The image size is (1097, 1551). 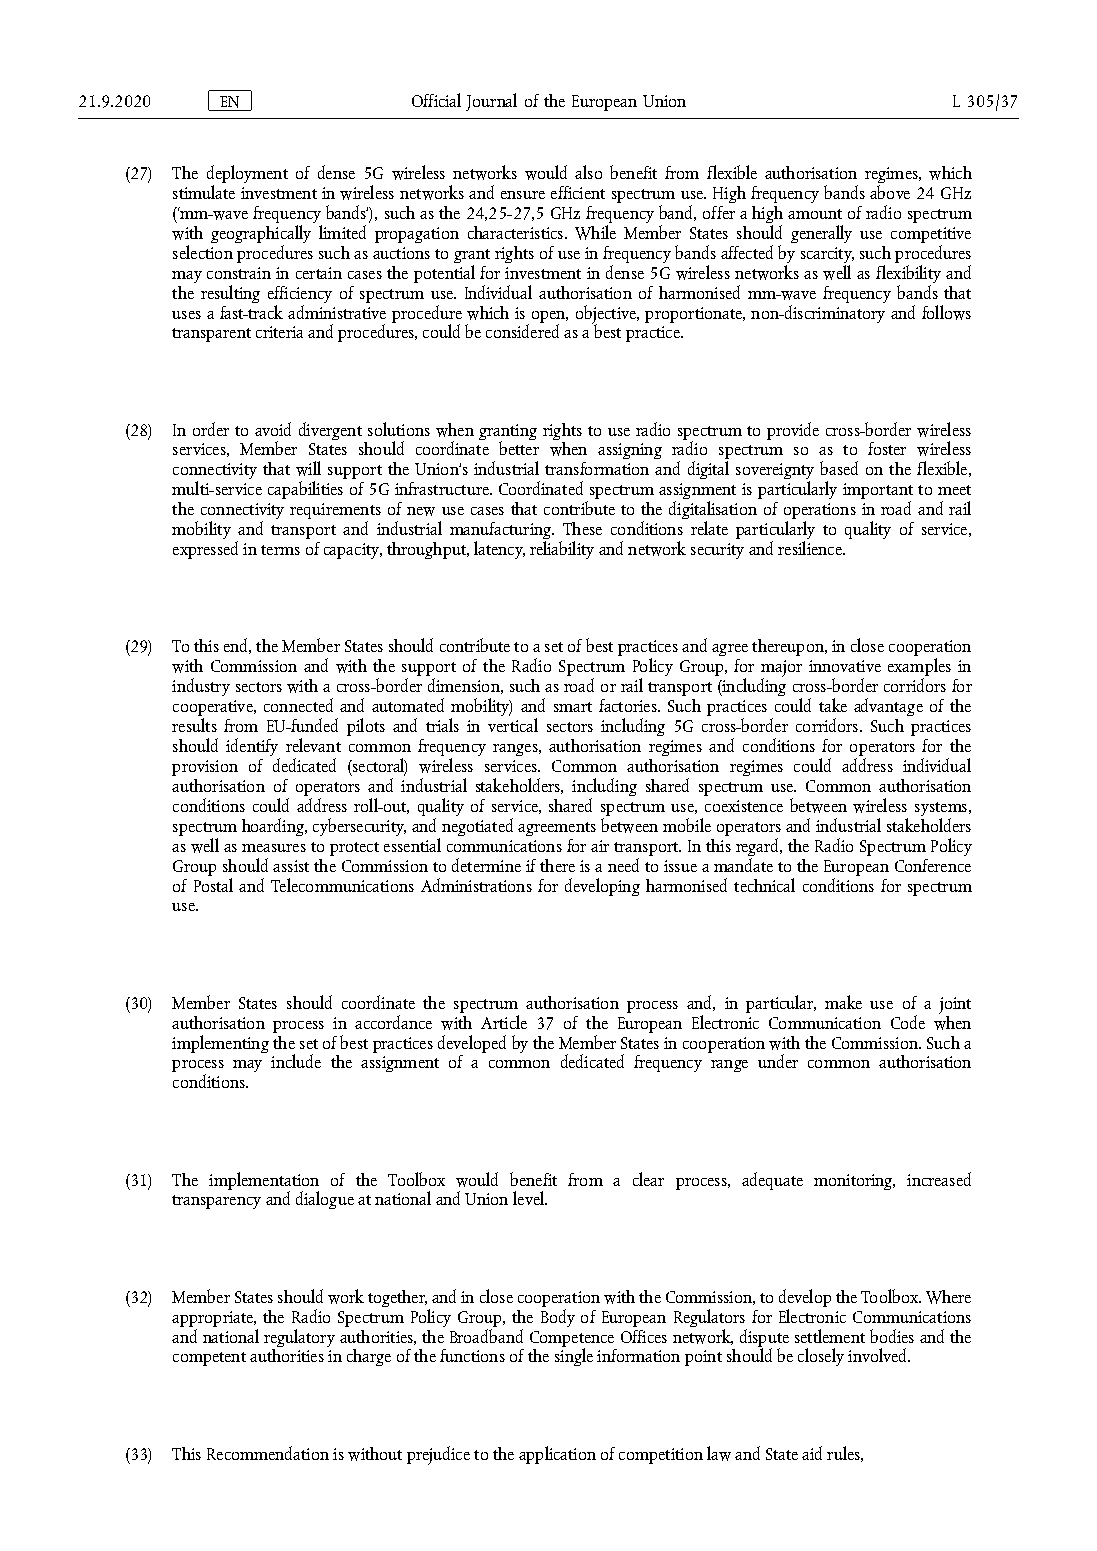 I want to click on deployment, so click(x=247, y=175).
